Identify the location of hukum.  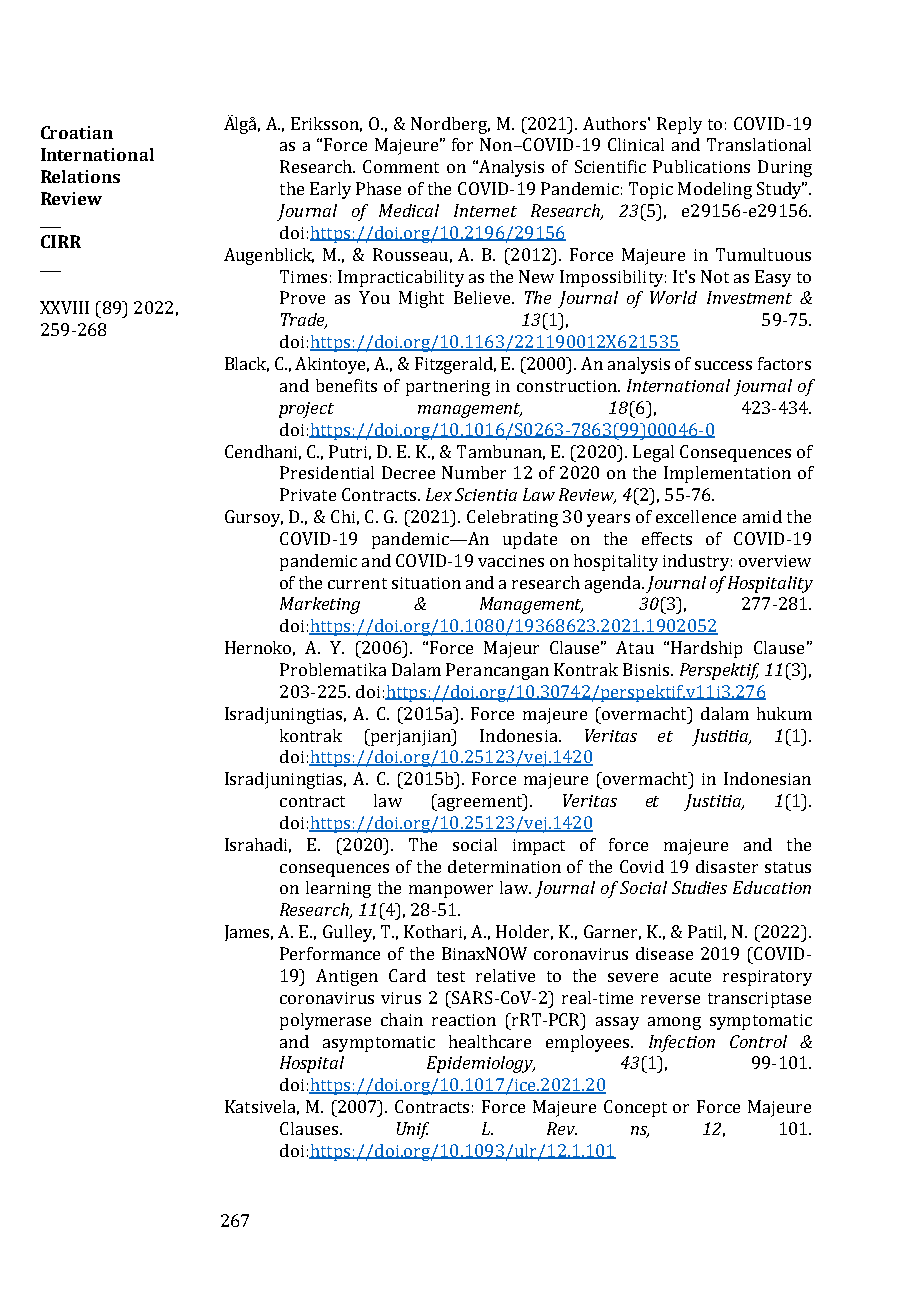
(784, 713).
